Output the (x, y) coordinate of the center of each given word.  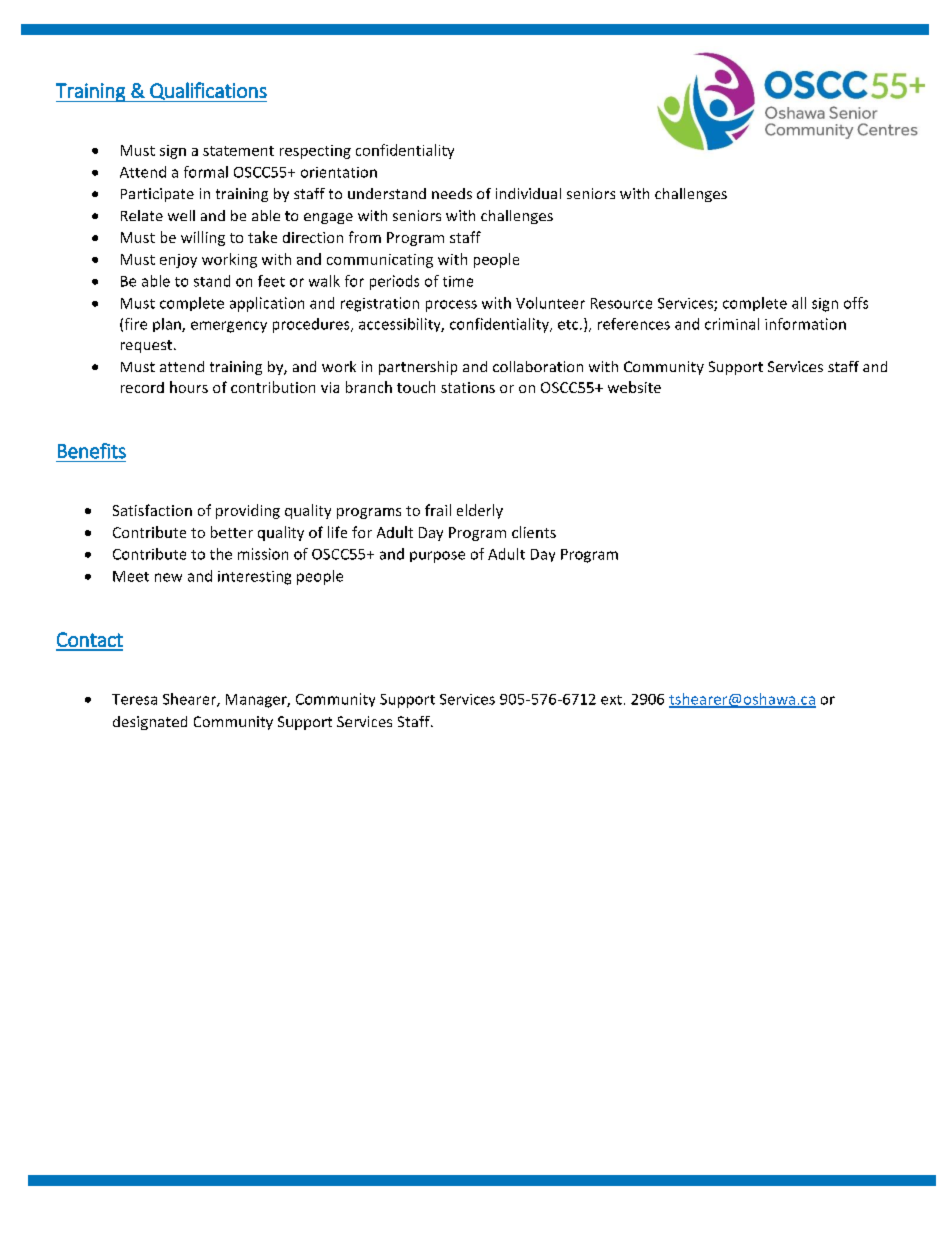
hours (189, 387)
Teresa (134, 699)
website (634, 387)
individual (528, 193)
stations (468, 387)
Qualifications (207, 92)
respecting (315, 152)
